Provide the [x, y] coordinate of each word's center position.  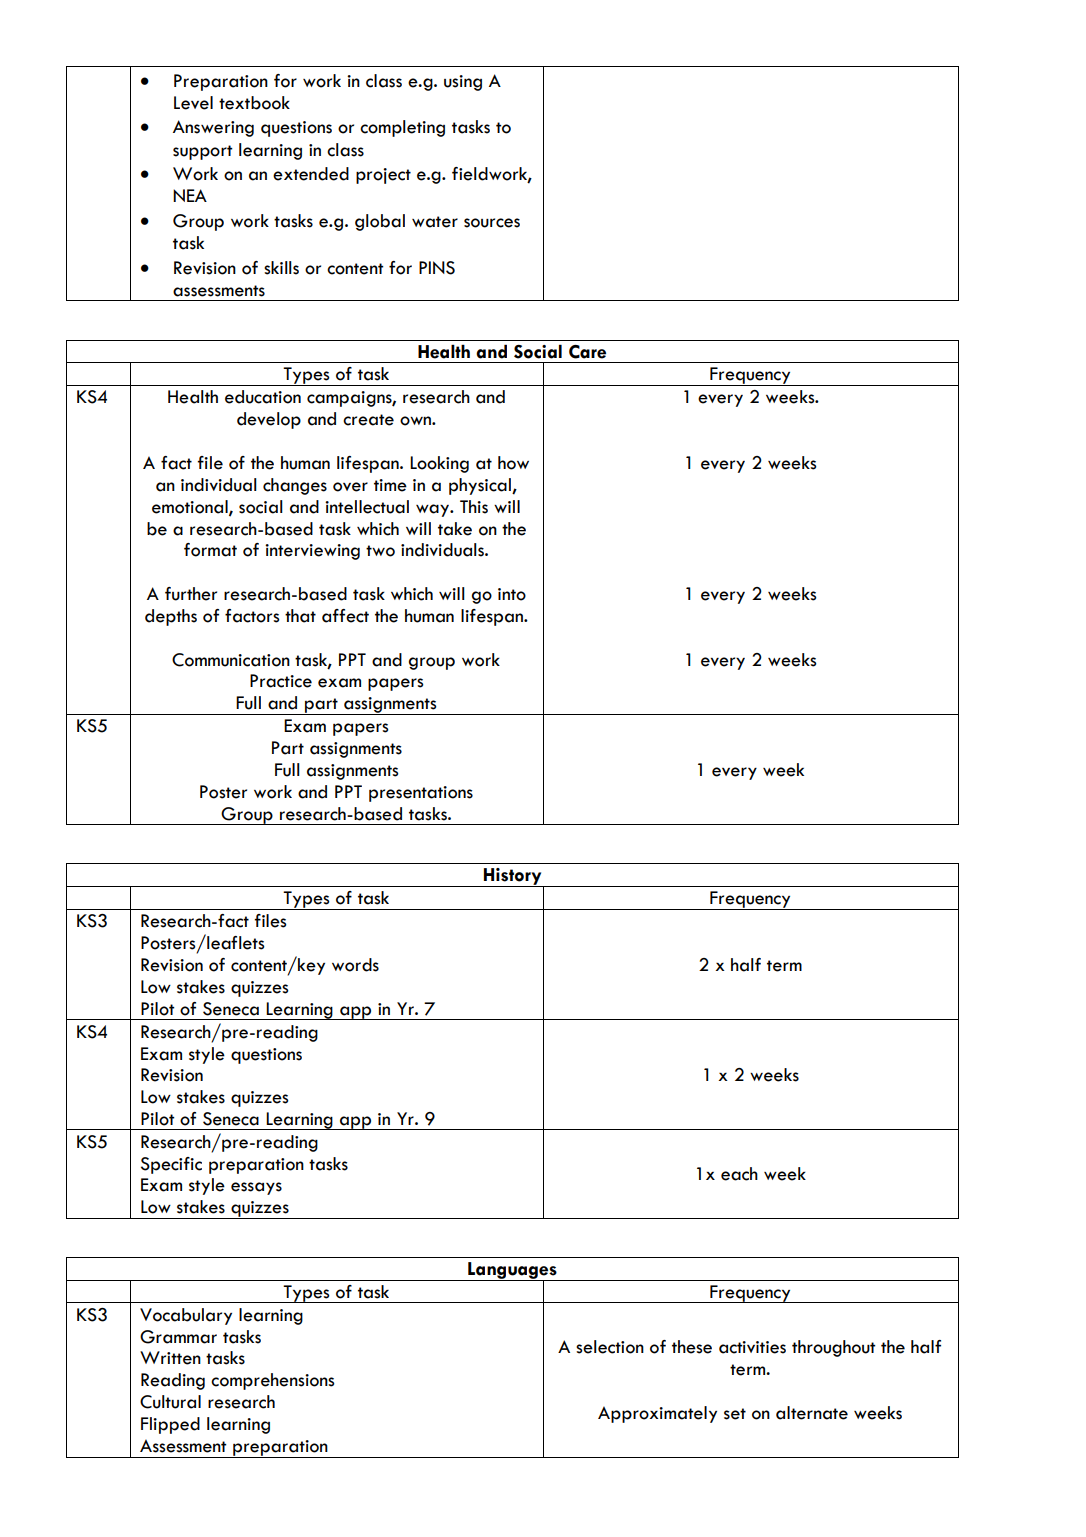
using [463, 83]
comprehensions [273, 1381]
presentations [421, 794]
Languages [512, 1271]
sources [492, 223]
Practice [281, 681]
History [513, 878]
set [735, 1414]
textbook [254, 103]
